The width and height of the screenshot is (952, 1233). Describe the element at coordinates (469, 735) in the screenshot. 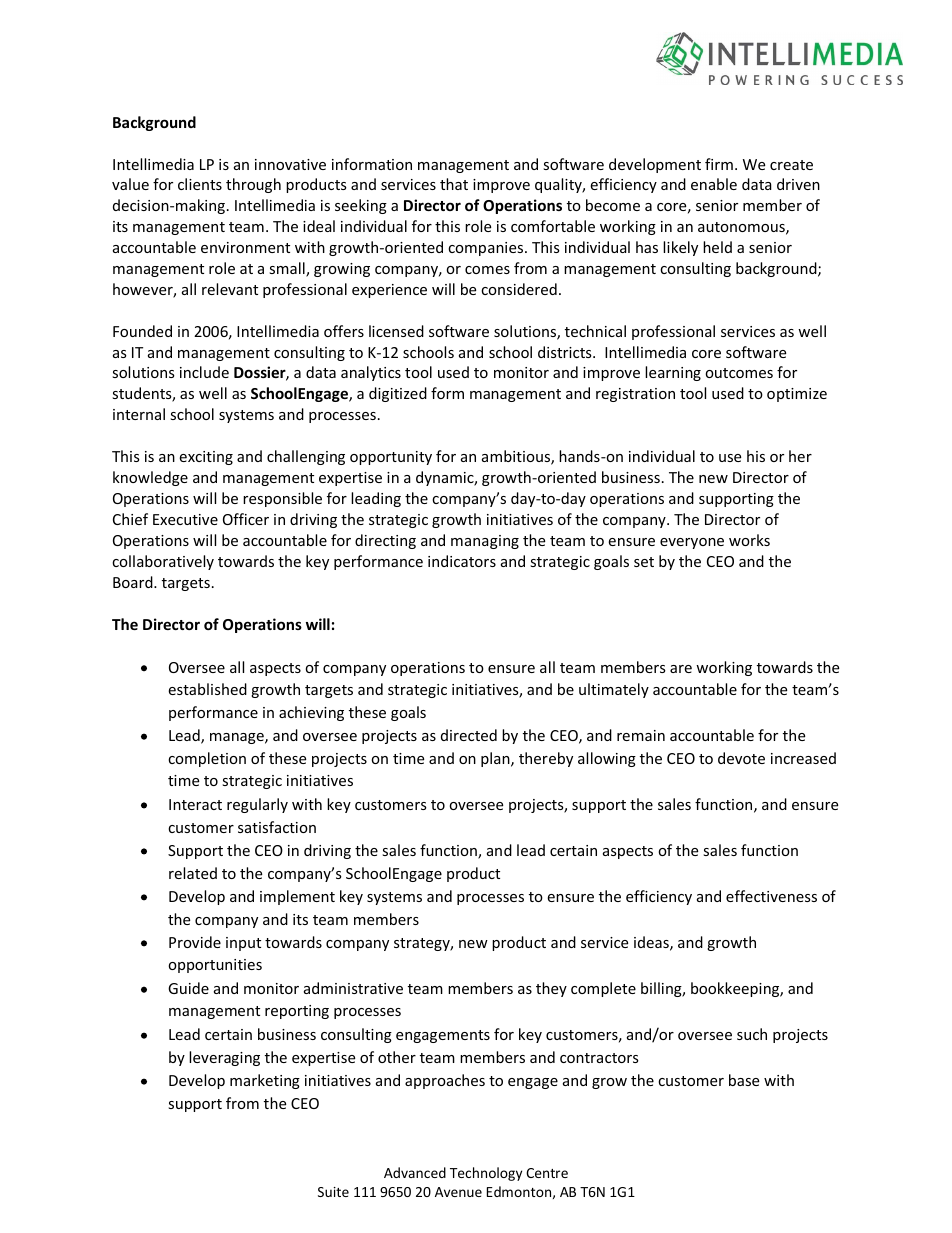

I see `directed` at that location.
